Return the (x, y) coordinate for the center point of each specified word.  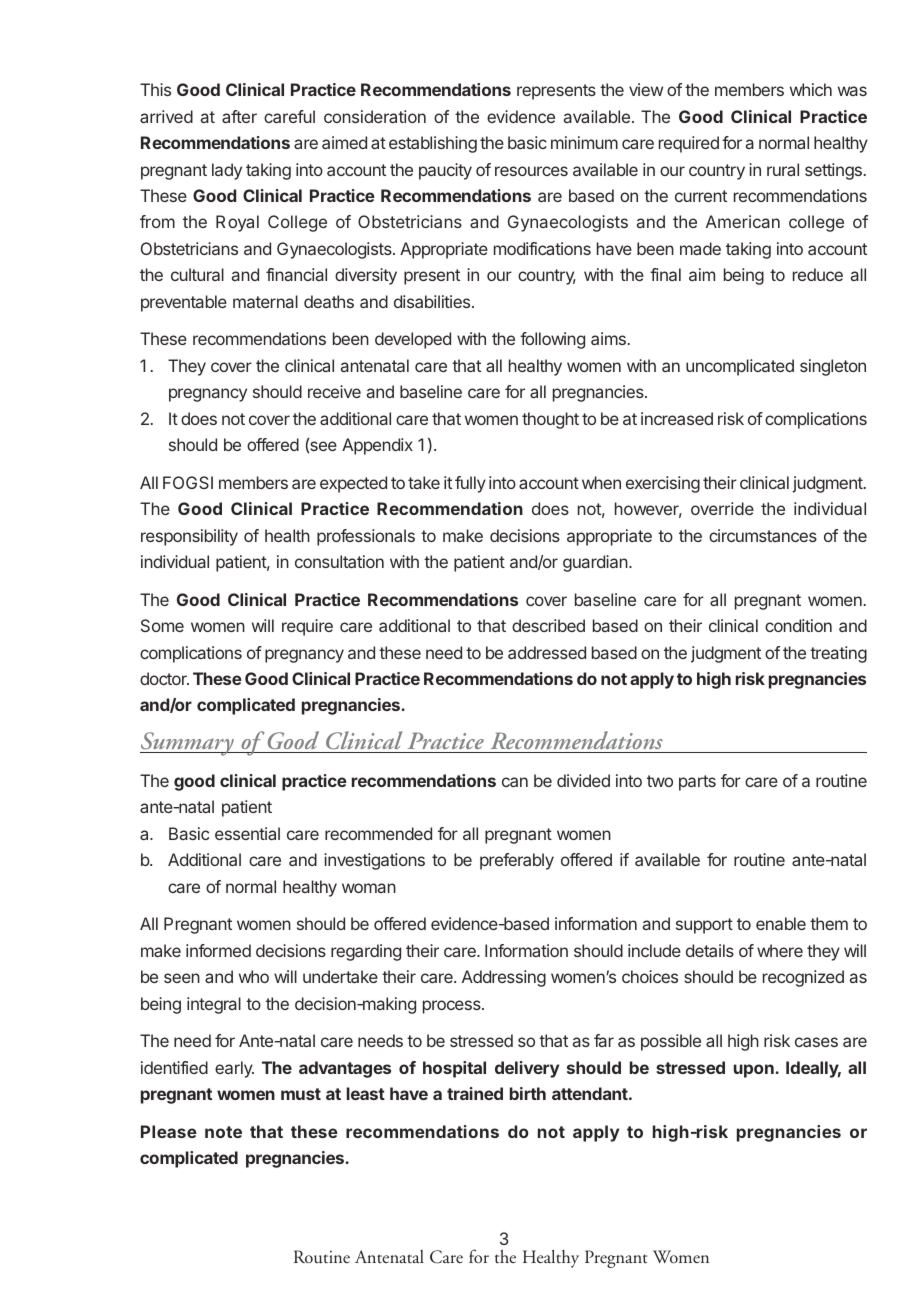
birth (528, 1093)
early (234, 1069)
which (811, 89)
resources (531, 171)
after (239, 116)
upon (755, 1071)
